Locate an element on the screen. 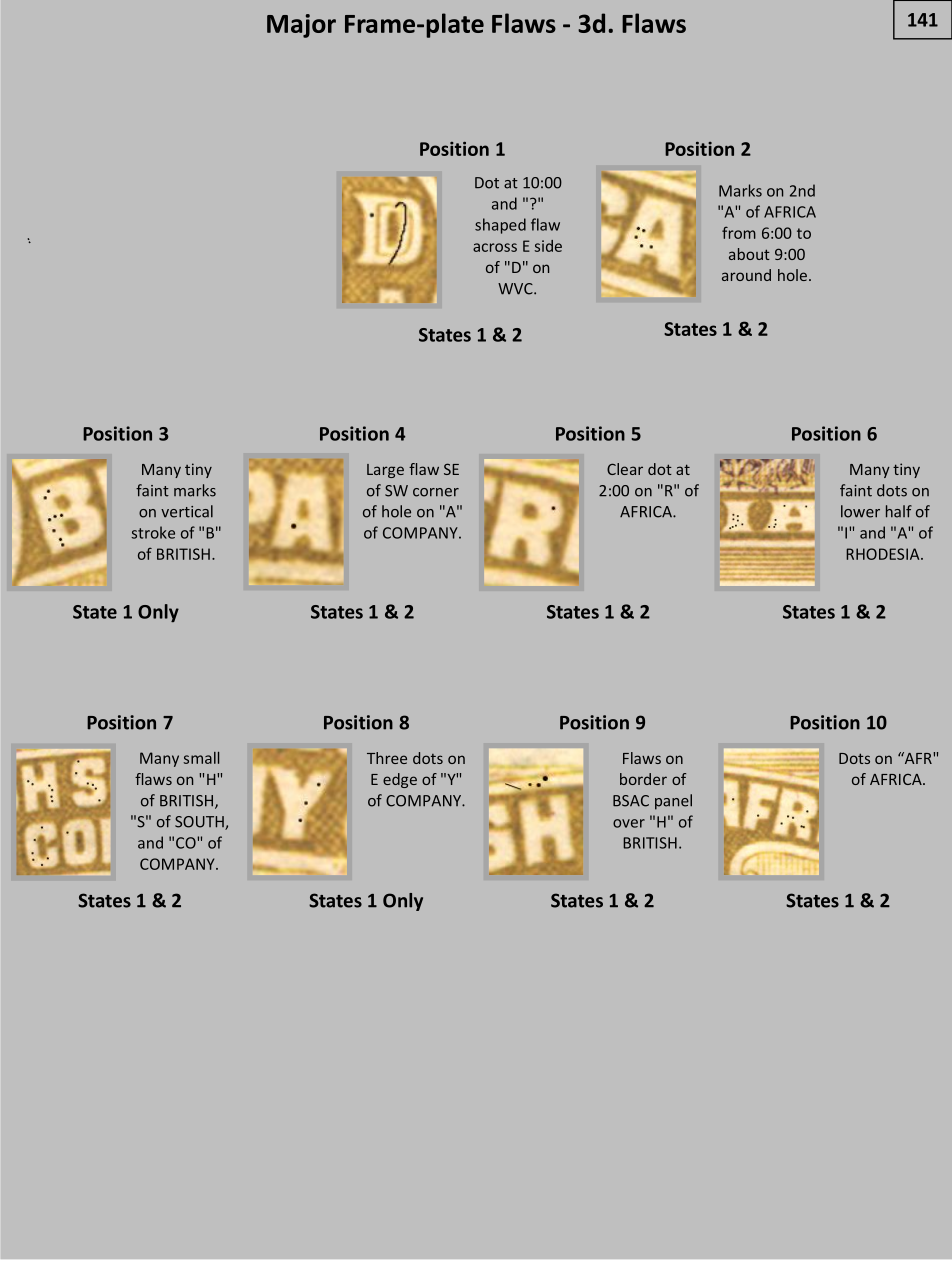  Major is located at coordinates (301, 26).
